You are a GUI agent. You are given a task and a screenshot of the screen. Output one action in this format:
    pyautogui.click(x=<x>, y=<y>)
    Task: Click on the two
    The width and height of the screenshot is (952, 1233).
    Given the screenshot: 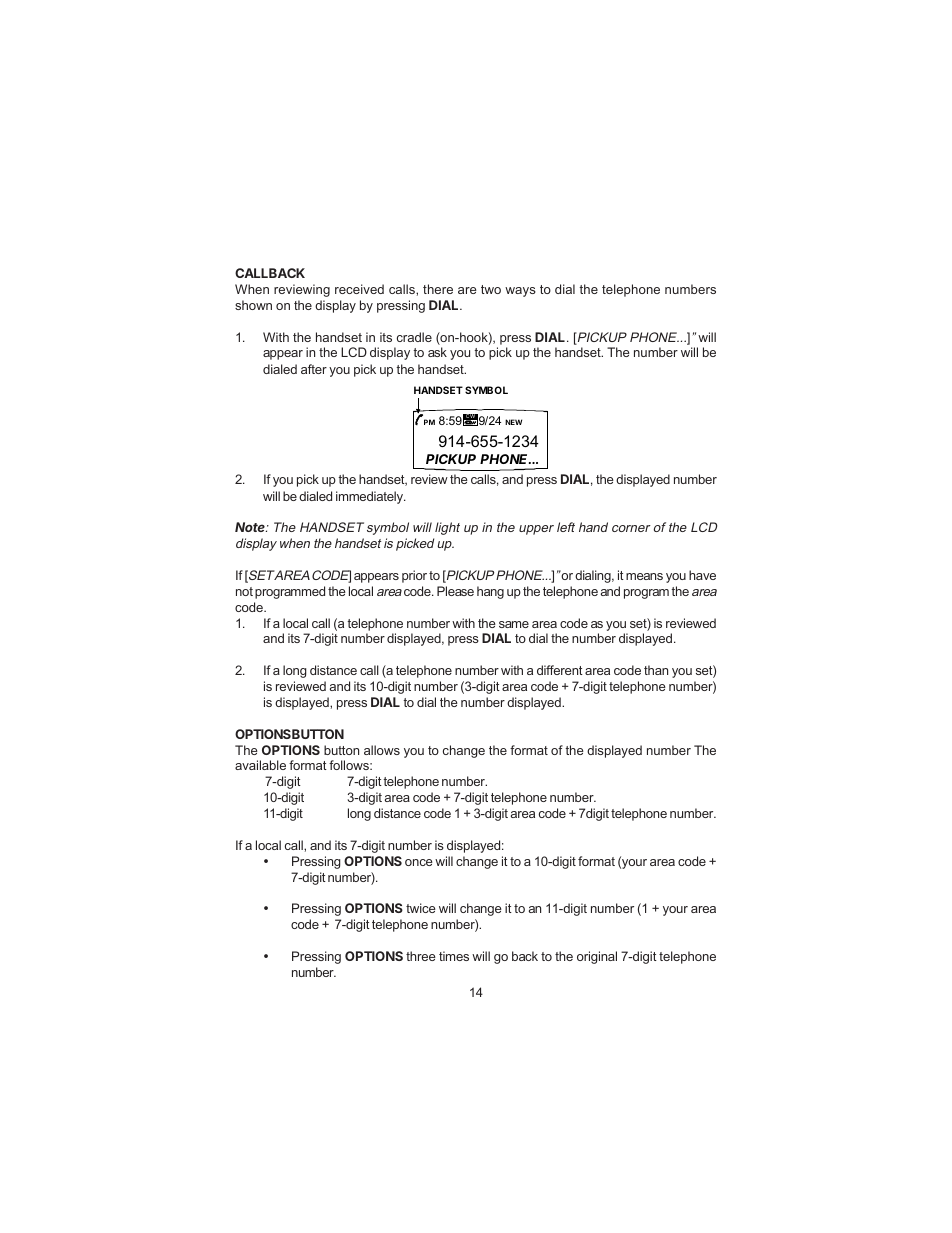 What is the action you would take?
    pyautogui.click(x=491, y=289)
